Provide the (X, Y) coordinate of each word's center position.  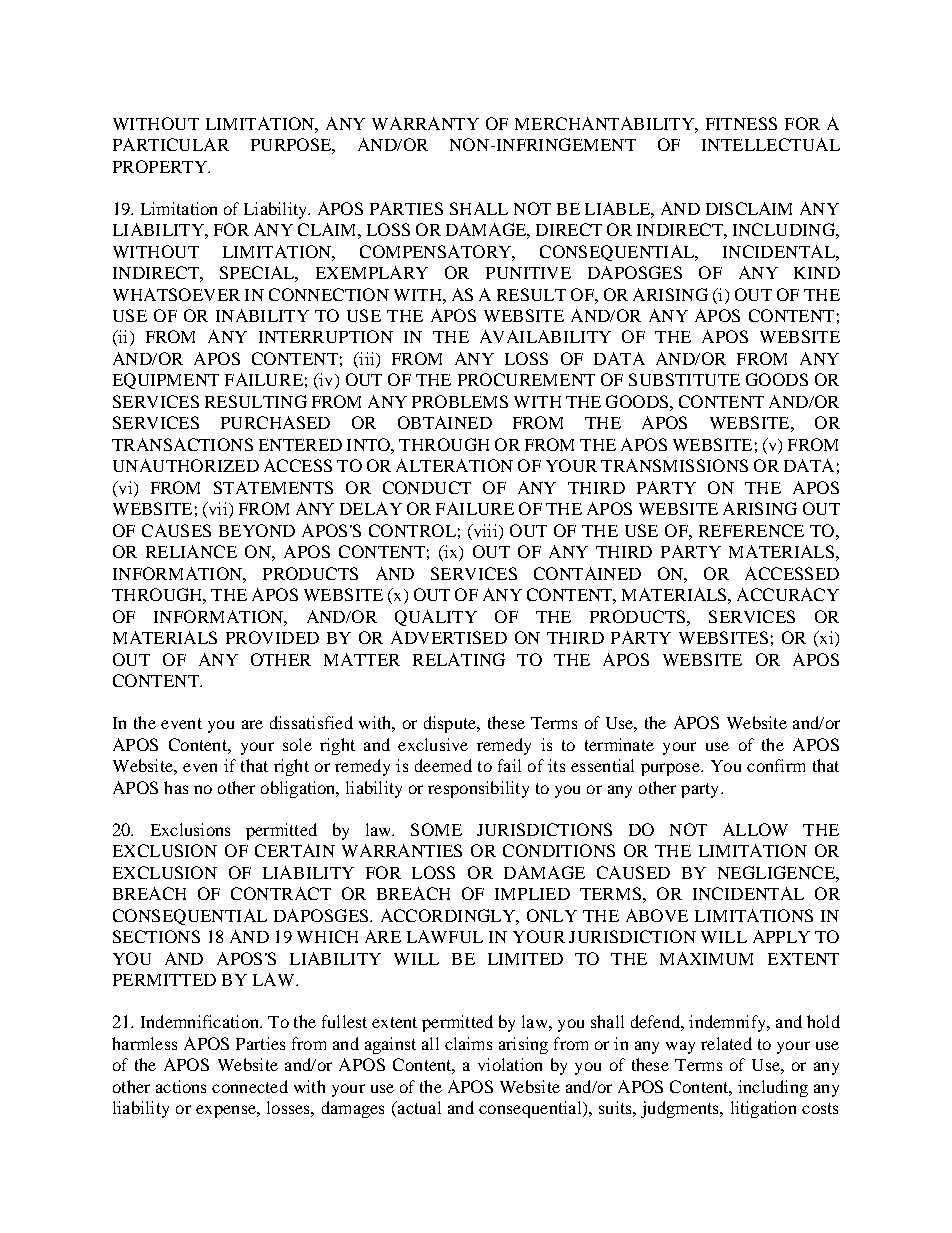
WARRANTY (425, 123)
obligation (299, 789)
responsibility (478, 789)
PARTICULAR (171, 144)
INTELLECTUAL (771, 144)
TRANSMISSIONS (674, 465)
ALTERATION (454, 465)
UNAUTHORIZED (186, 465)
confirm (776, 765)
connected (250, 1086)
